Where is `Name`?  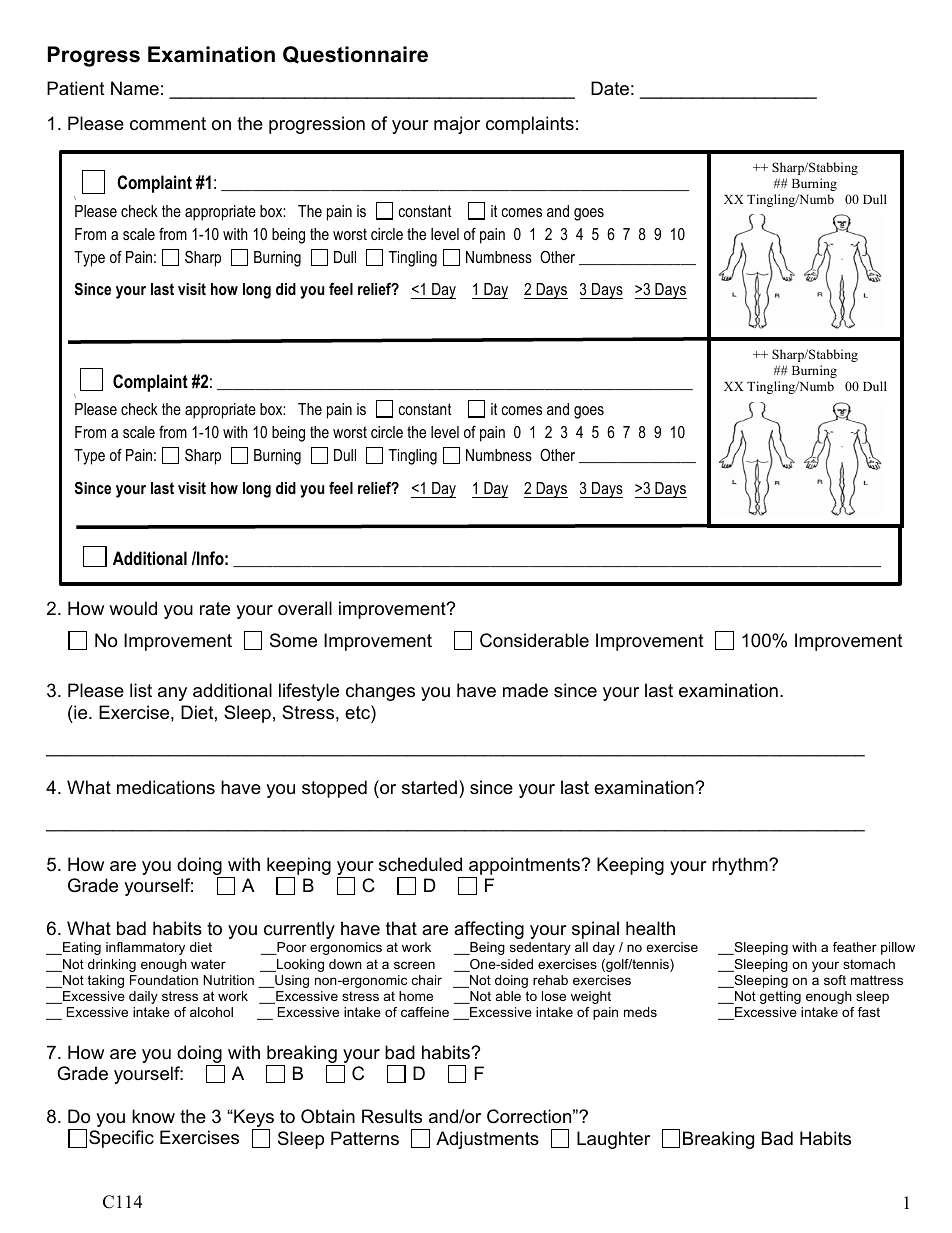
Name is located at coordinates (135, 88).
